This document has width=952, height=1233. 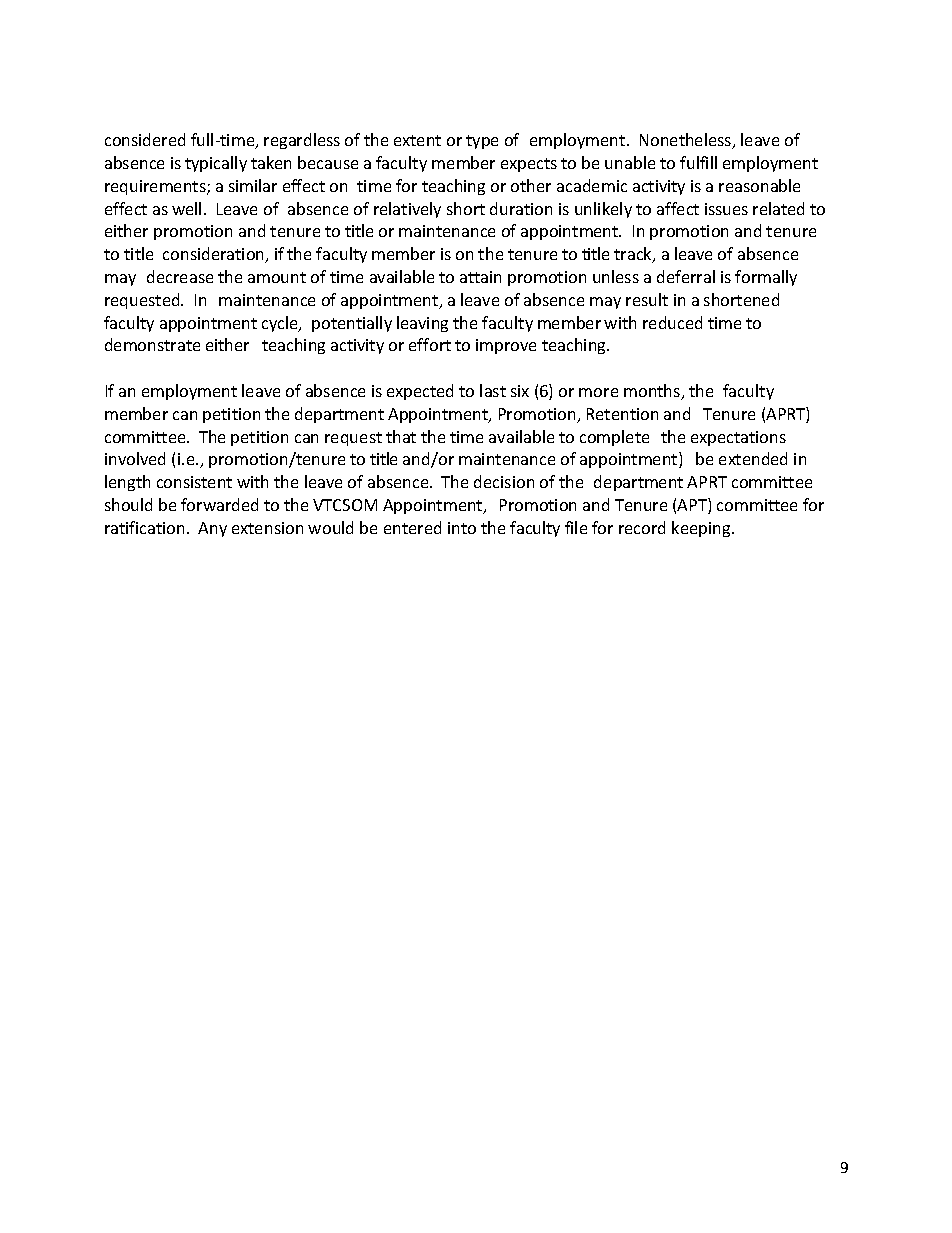 What do you see at coordinates (180, 276) in the document?
I see `decrease` at bounding box center [180, 276].
